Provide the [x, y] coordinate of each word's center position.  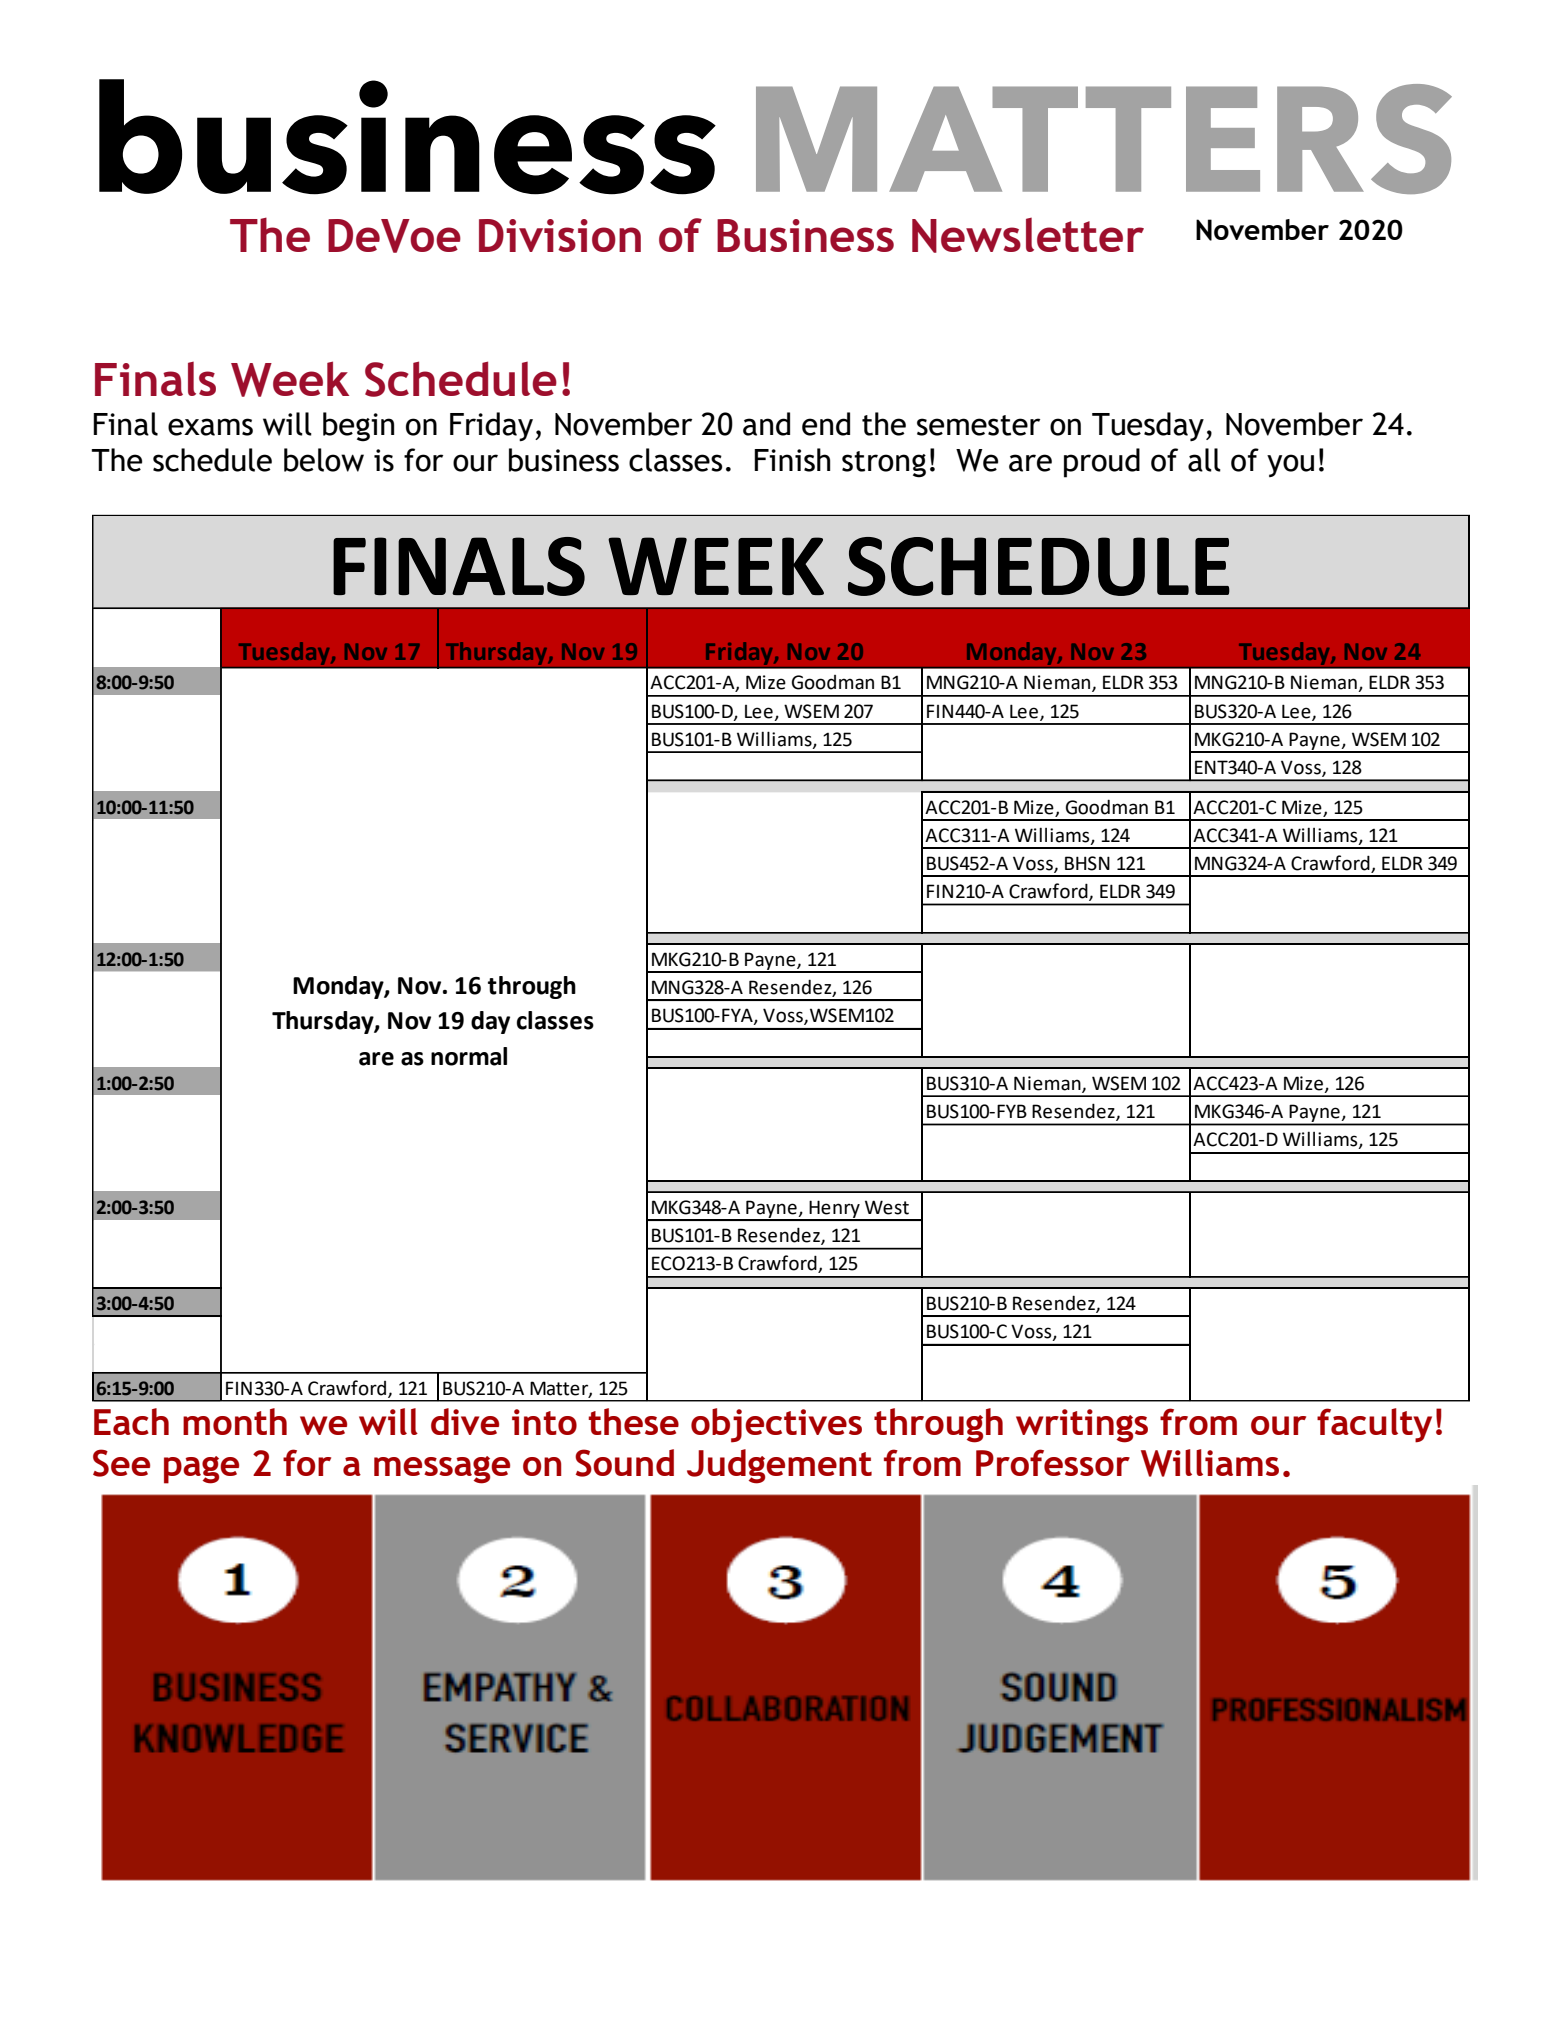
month [235, 1421]
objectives [776, 1425]
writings [1082, 1426]
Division [560, 235]
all [1204, 460]
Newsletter [1028, 235]
